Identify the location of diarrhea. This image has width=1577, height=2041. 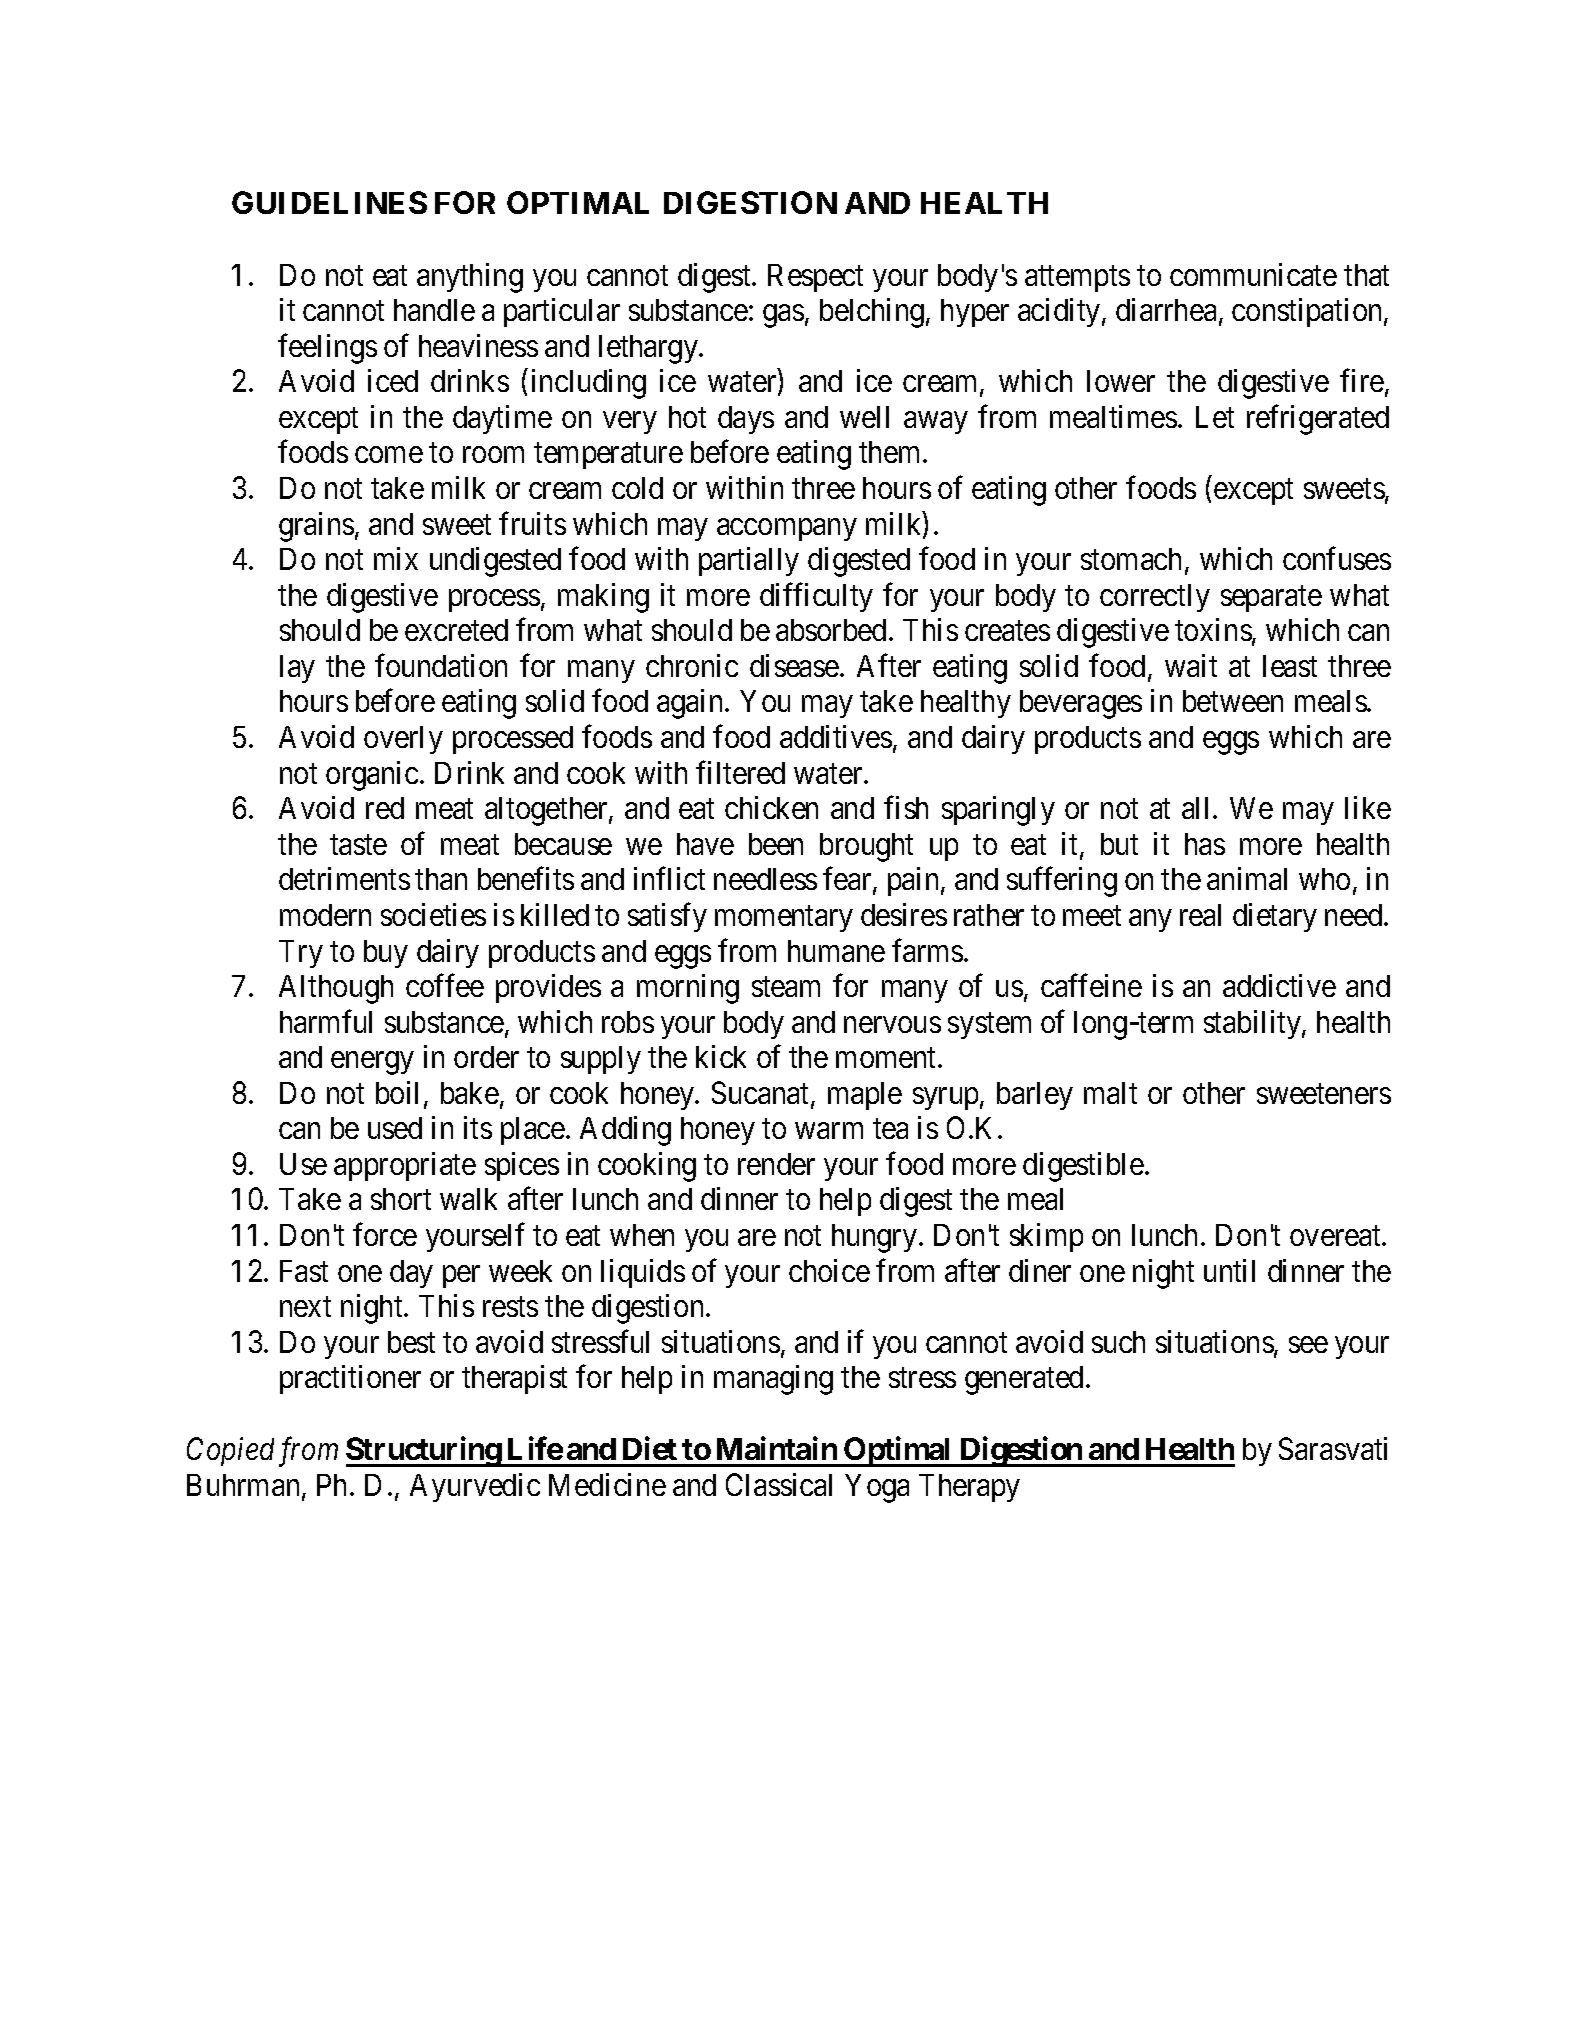
(1166, 309).
